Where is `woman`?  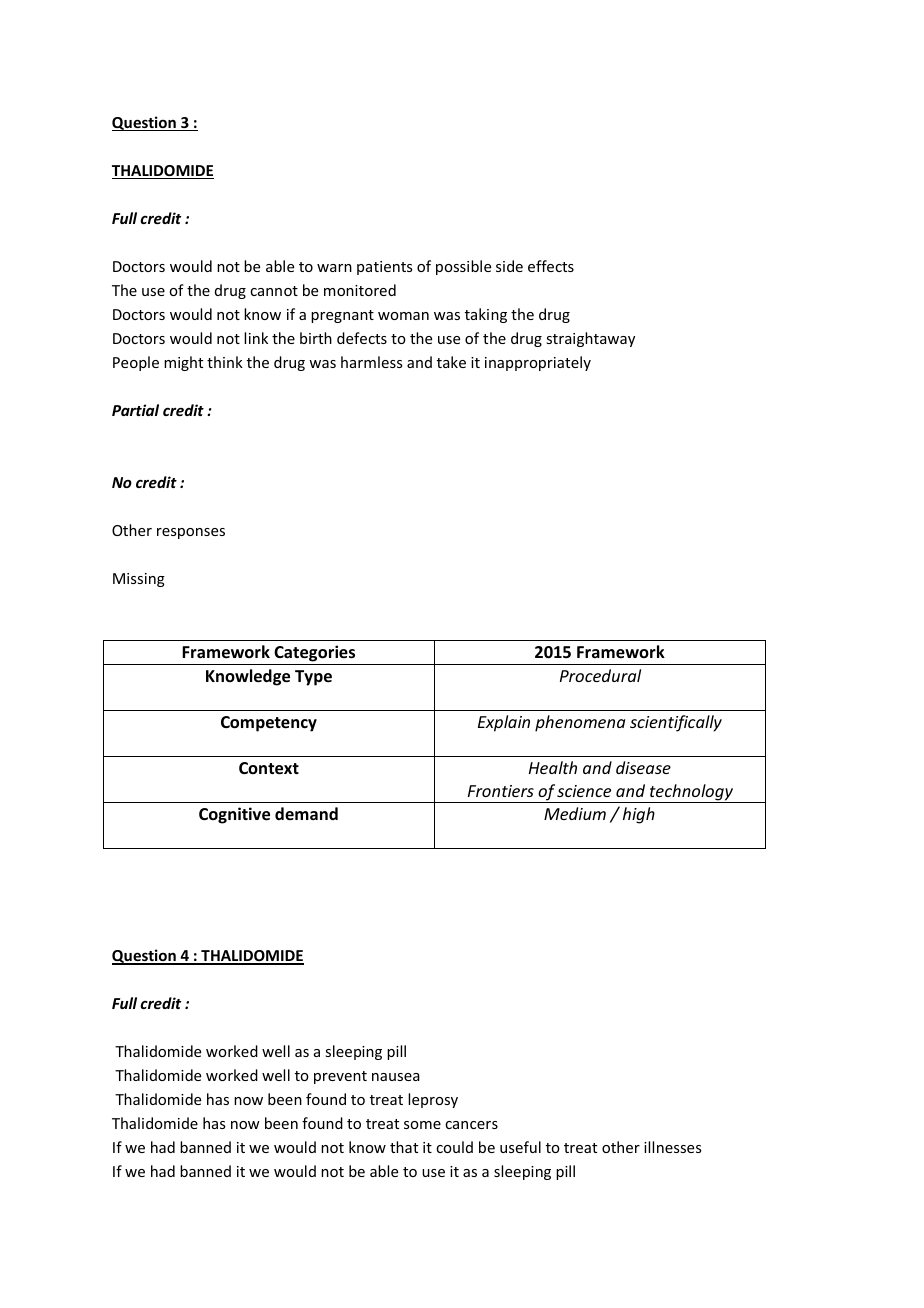 woman is located at coordinates (403, 316).
